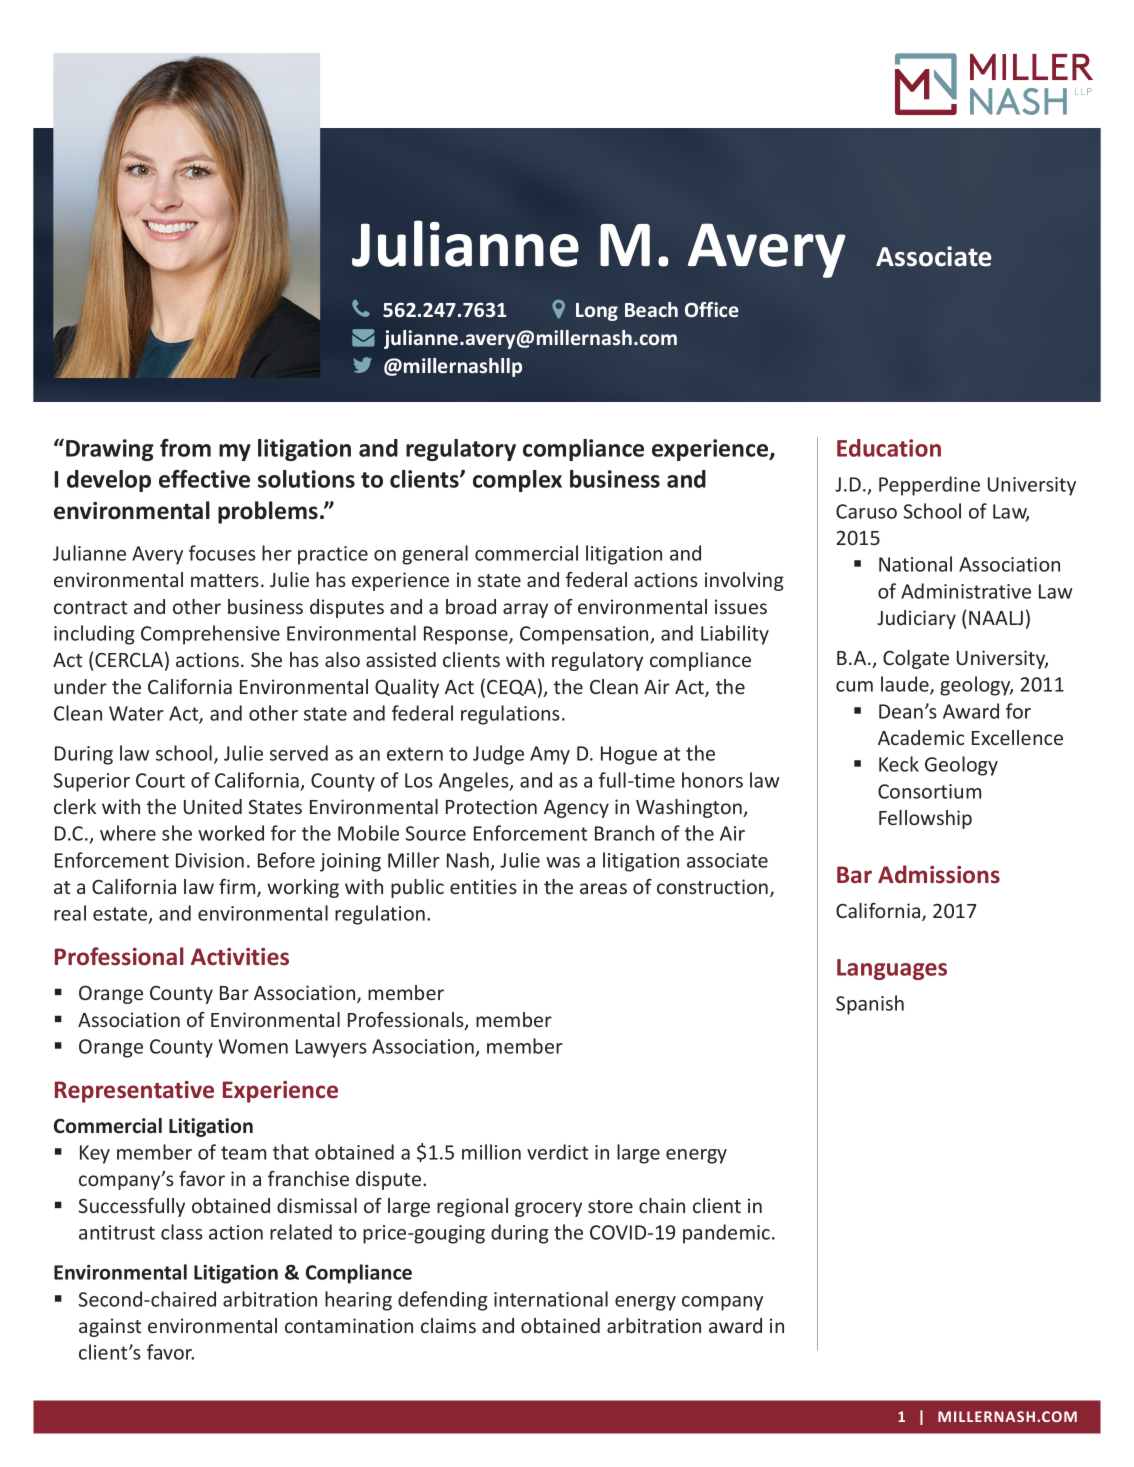 The height and width of the document is (1467, 1134). Describe the element at coordinates (866, 511) in the document. I see `Caruso` at that location.
